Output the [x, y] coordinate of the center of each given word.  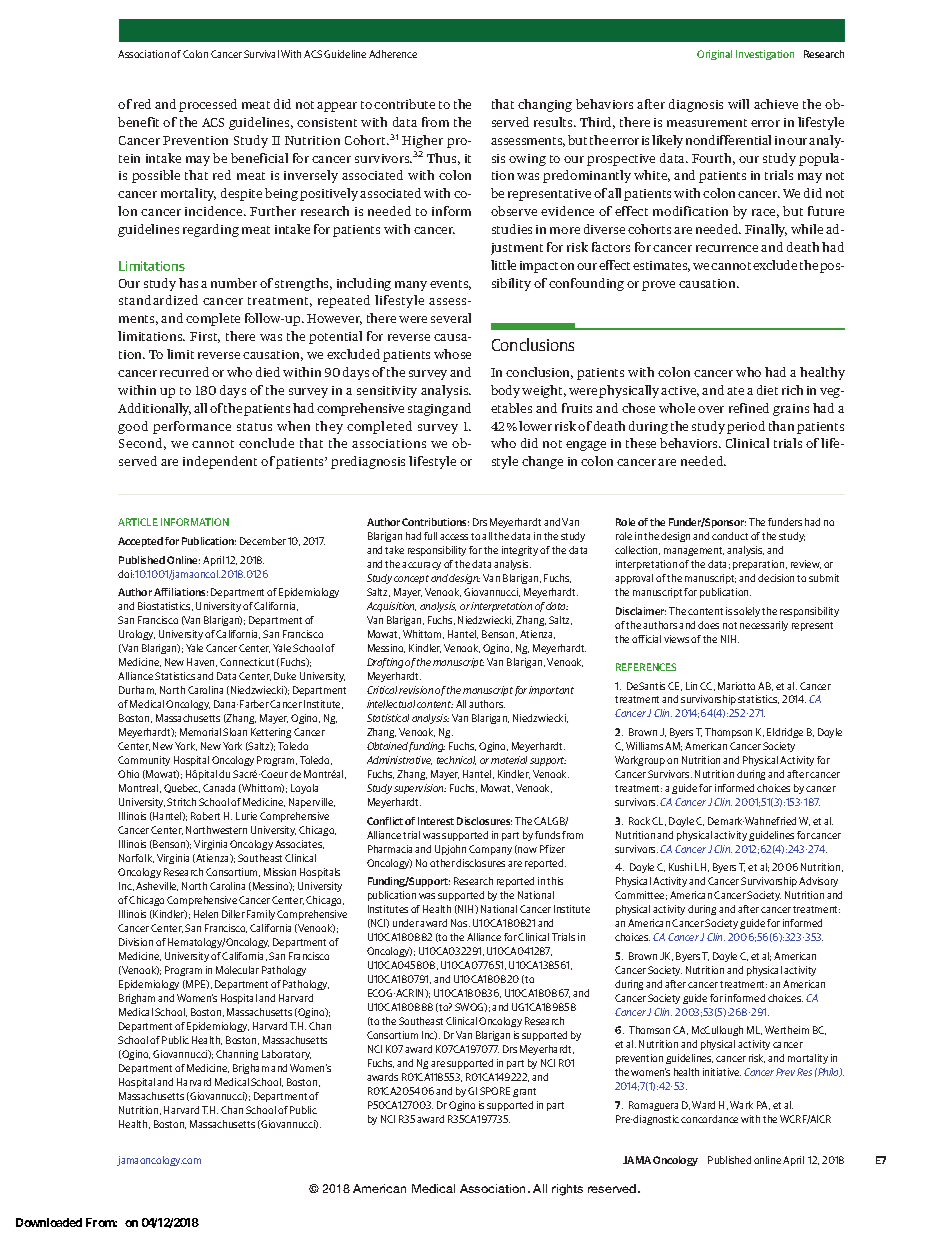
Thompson [728, 733]
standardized [158, 300]
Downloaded [49, 1222]
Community [144, 761]
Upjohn [450, 850]
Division [136, 942]
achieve [776, 104]
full [430, 536]
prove [658, 286]
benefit [138, 122]
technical [456, 760]
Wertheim [787, 1030]
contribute [404, 104]
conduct [730, 536]
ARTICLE [138, 522]
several [451, 318]
